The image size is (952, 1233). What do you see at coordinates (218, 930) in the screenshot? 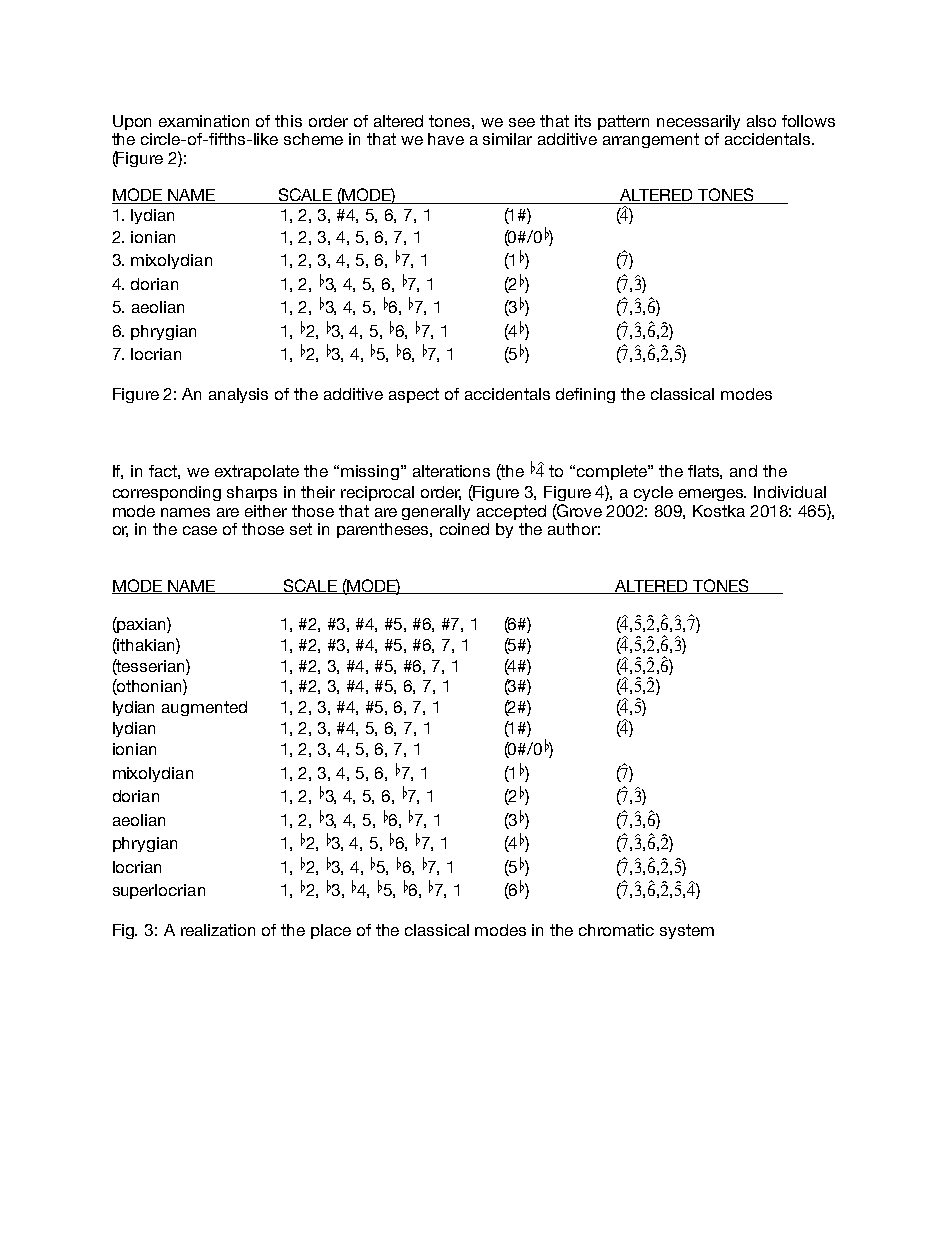
I see `realization` at bounding box center [218, 930].
